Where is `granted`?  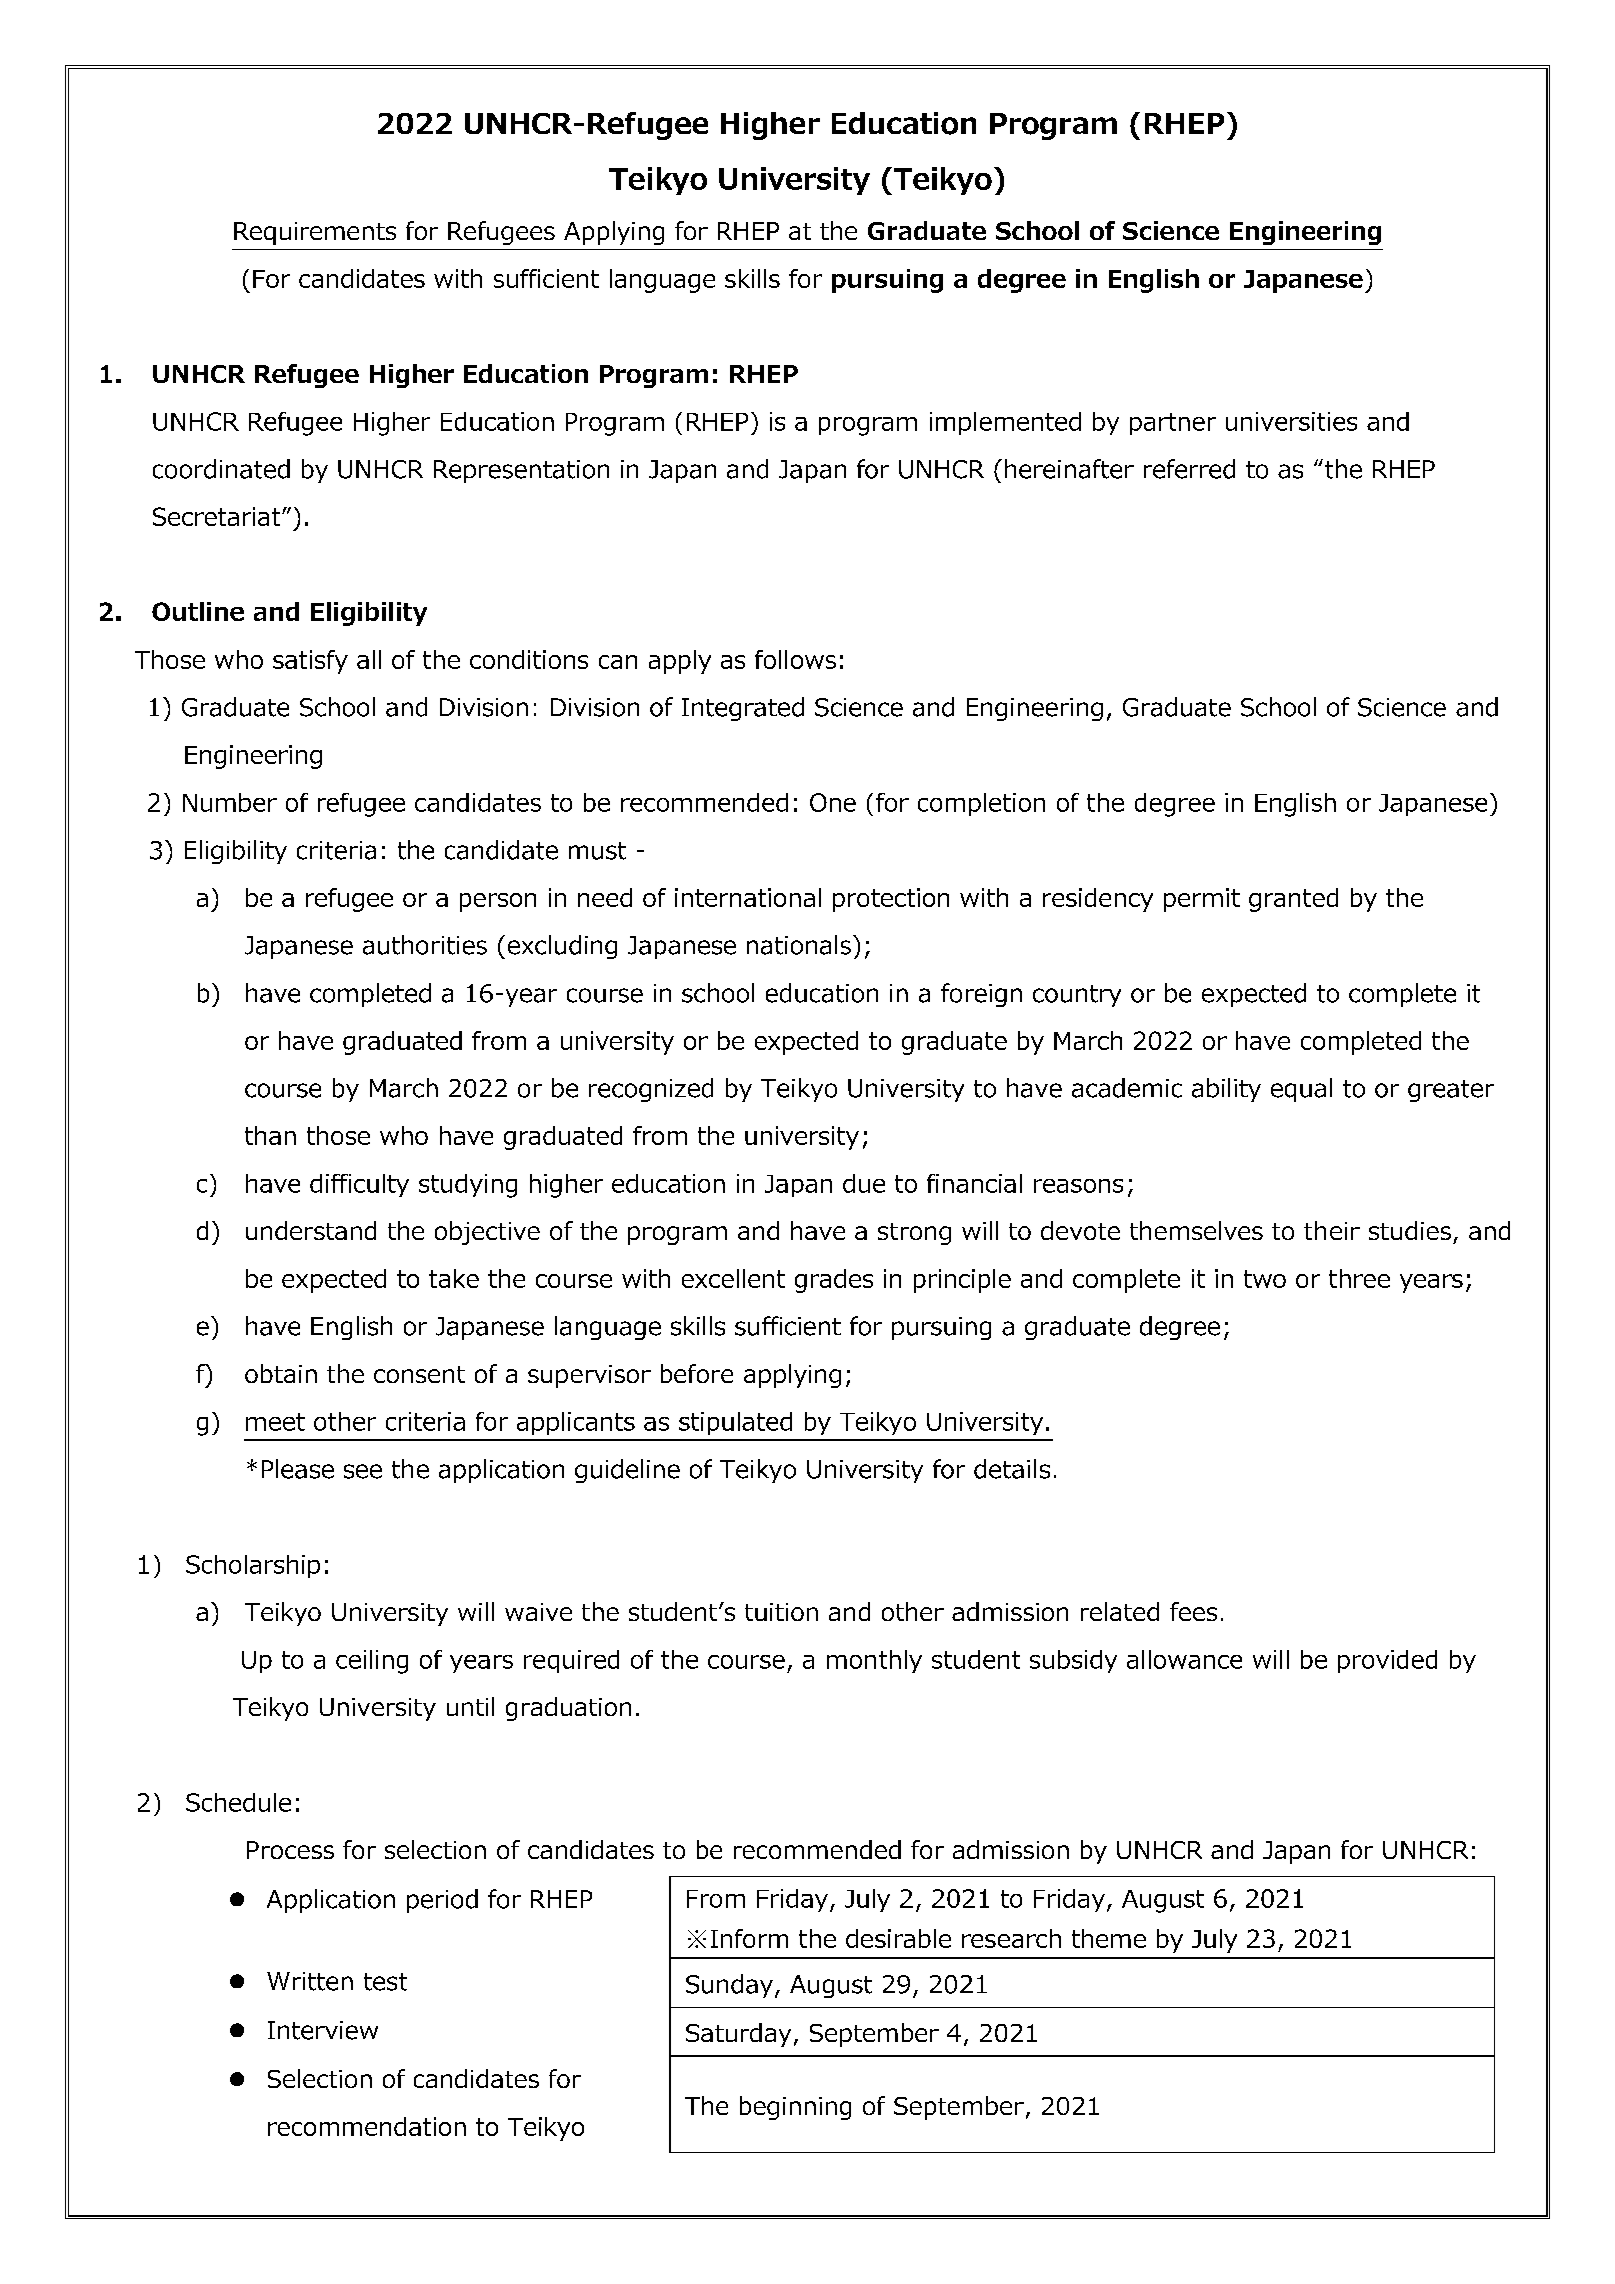
granted is located at coordinates (1293, 900).
